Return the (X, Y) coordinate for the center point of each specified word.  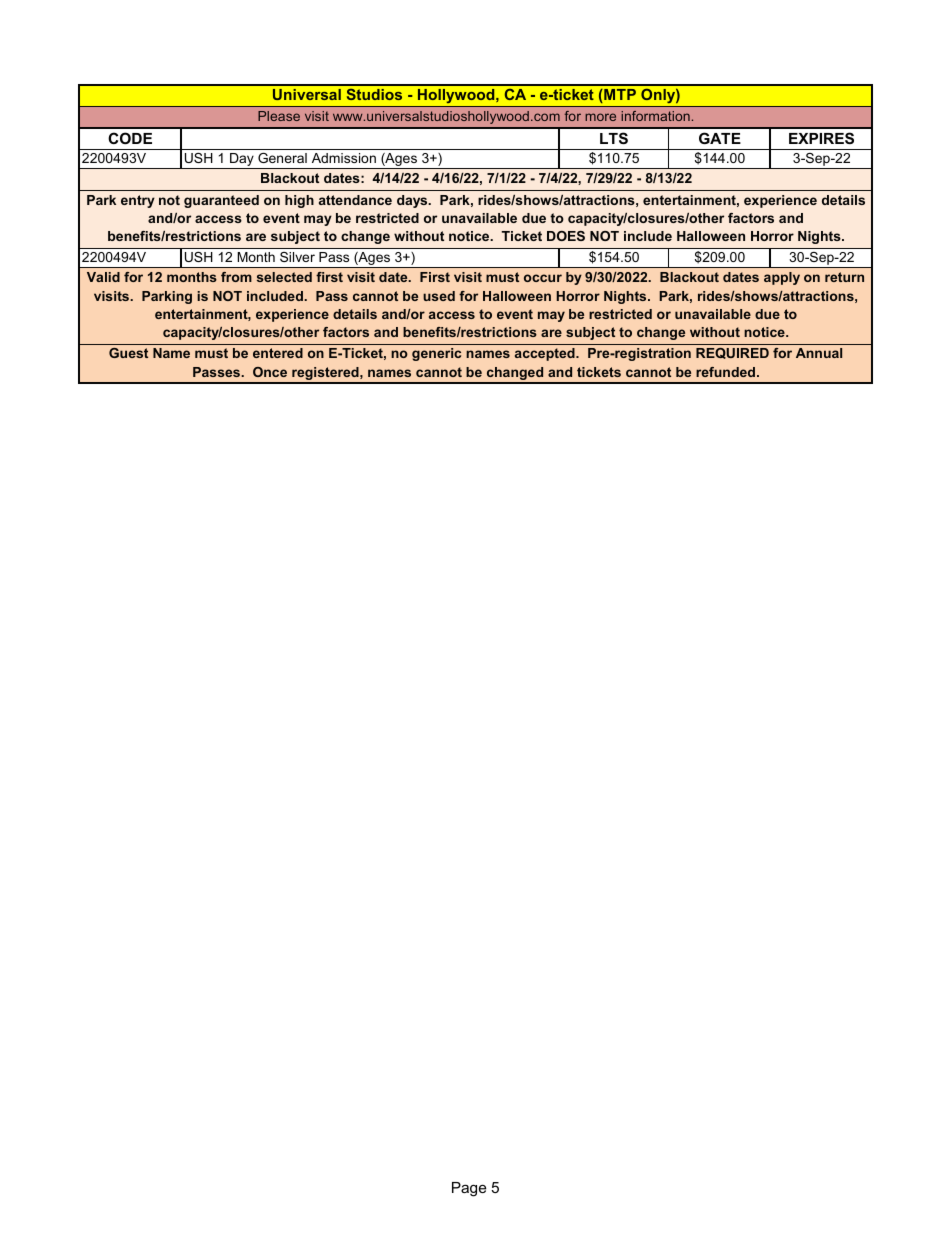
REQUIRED (732, 353)
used (439, 296)
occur (543, 278)
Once (270, 372)
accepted (546, 354)
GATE (720, 138)
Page (469, 1189)
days (413, 201)
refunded (727, 372)
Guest (128, 353)
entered (278, 353)
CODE (130, 138)
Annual (819, 353)
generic (436, 354)
